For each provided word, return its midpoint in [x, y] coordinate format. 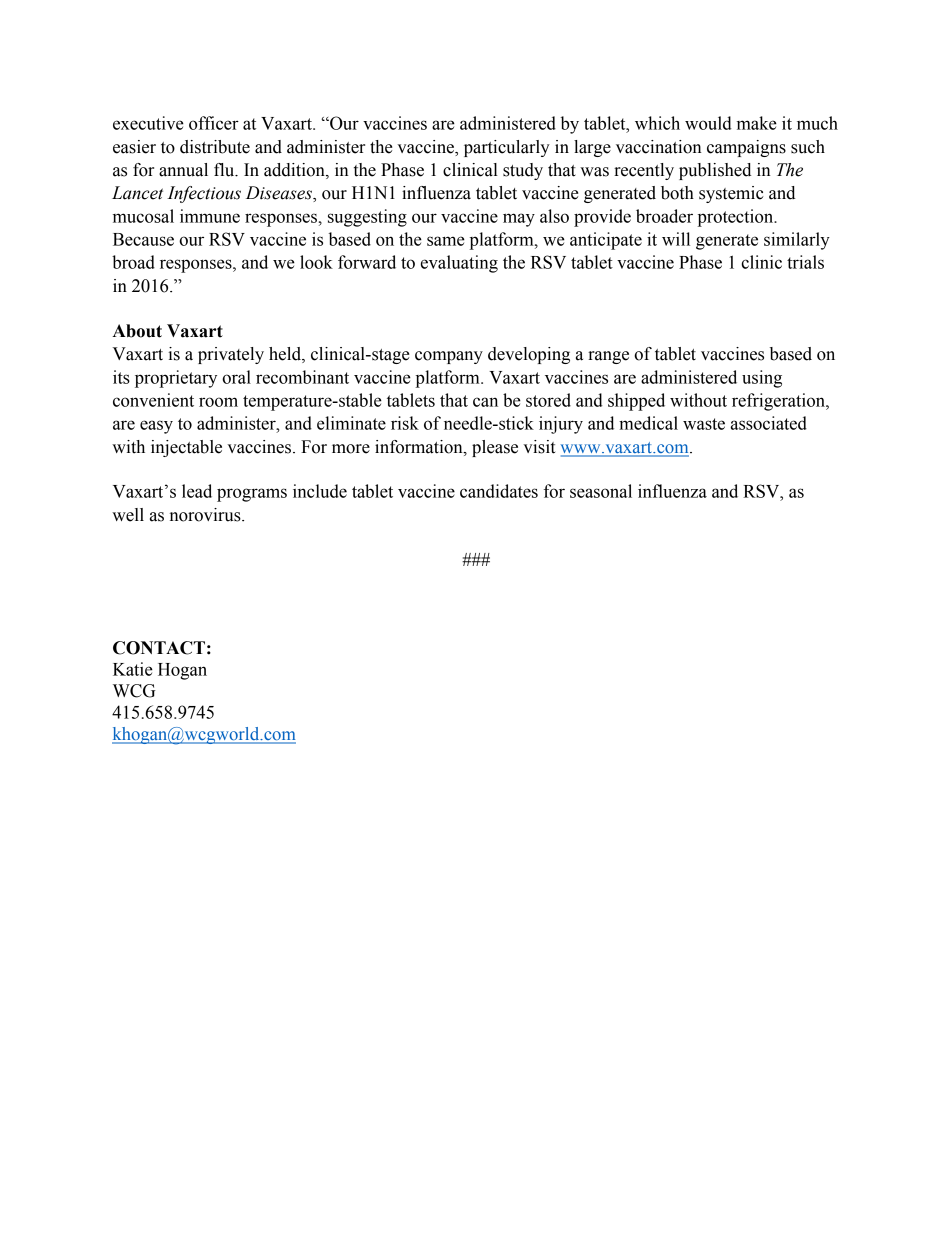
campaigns [746, 148]
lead [197, 491]
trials [805, 262]
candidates [499, 491]
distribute [215, 147]
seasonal [601, 491]
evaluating [459, 264]
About [137, 331]
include [320, 491]
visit [539, 447]
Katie [133, 669]
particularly [507, 148]
